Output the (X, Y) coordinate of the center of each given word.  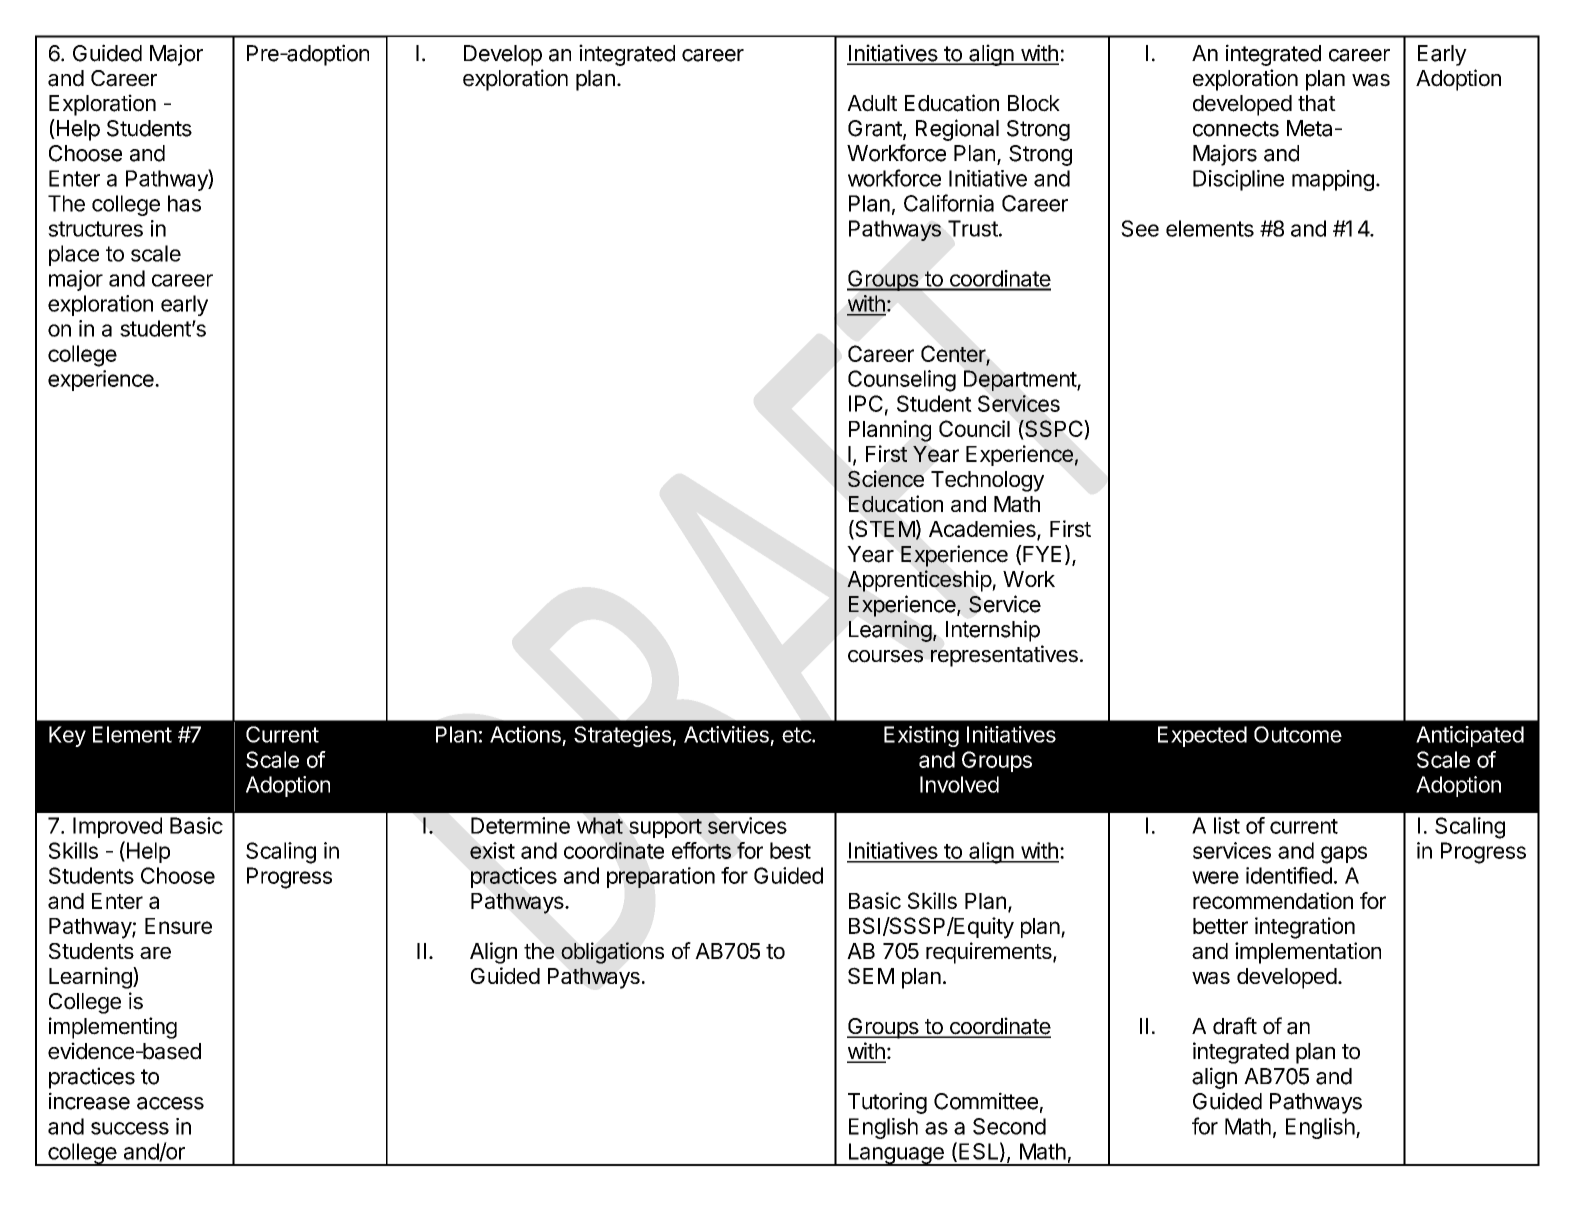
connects (1236, 129)
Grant (876, 129)
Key (67, 736)
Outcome (1298, 734)
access (170, 1103)
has (184, 203)
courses (885, 656)
